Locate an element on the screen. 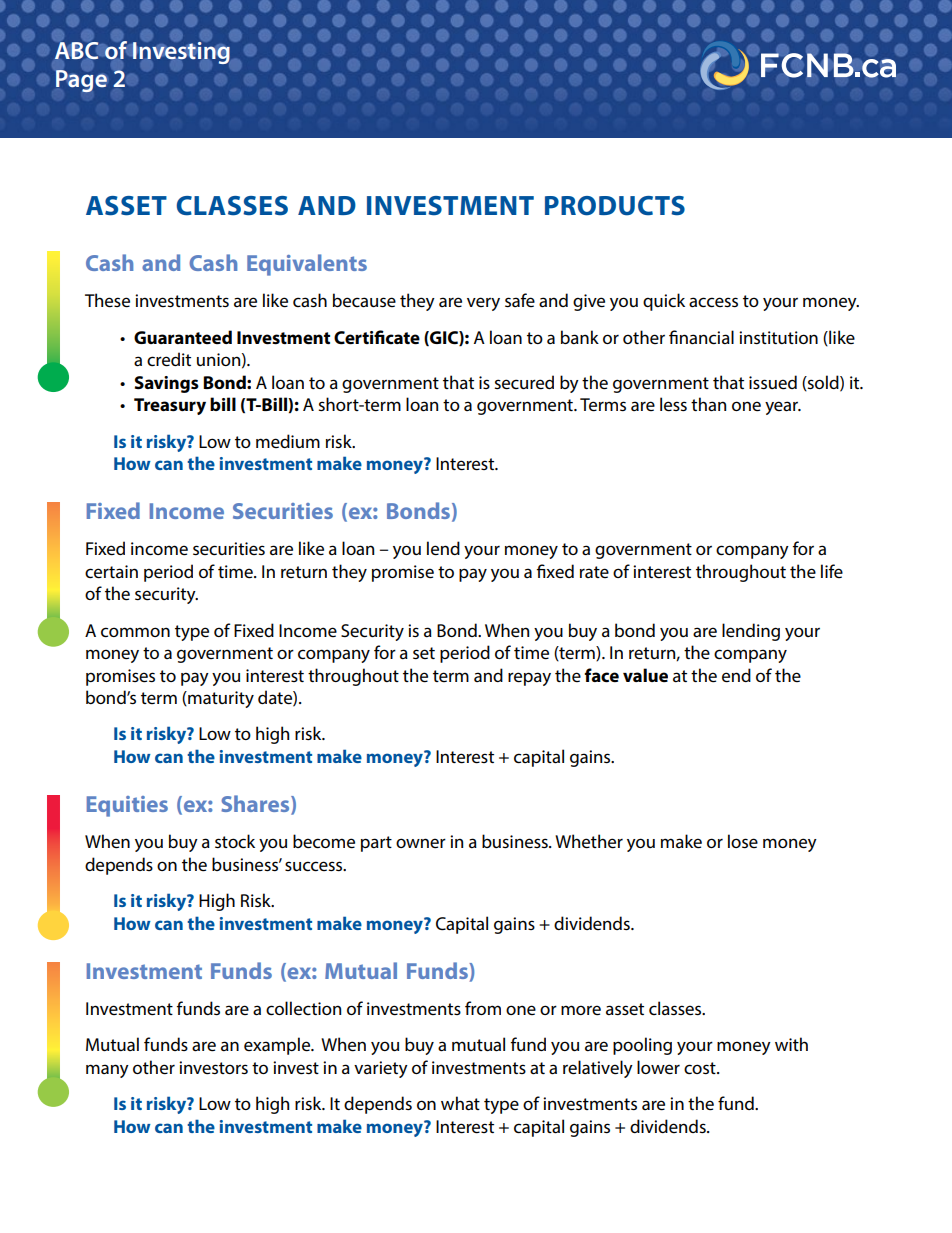  life is located at coordinates (832, 571).
